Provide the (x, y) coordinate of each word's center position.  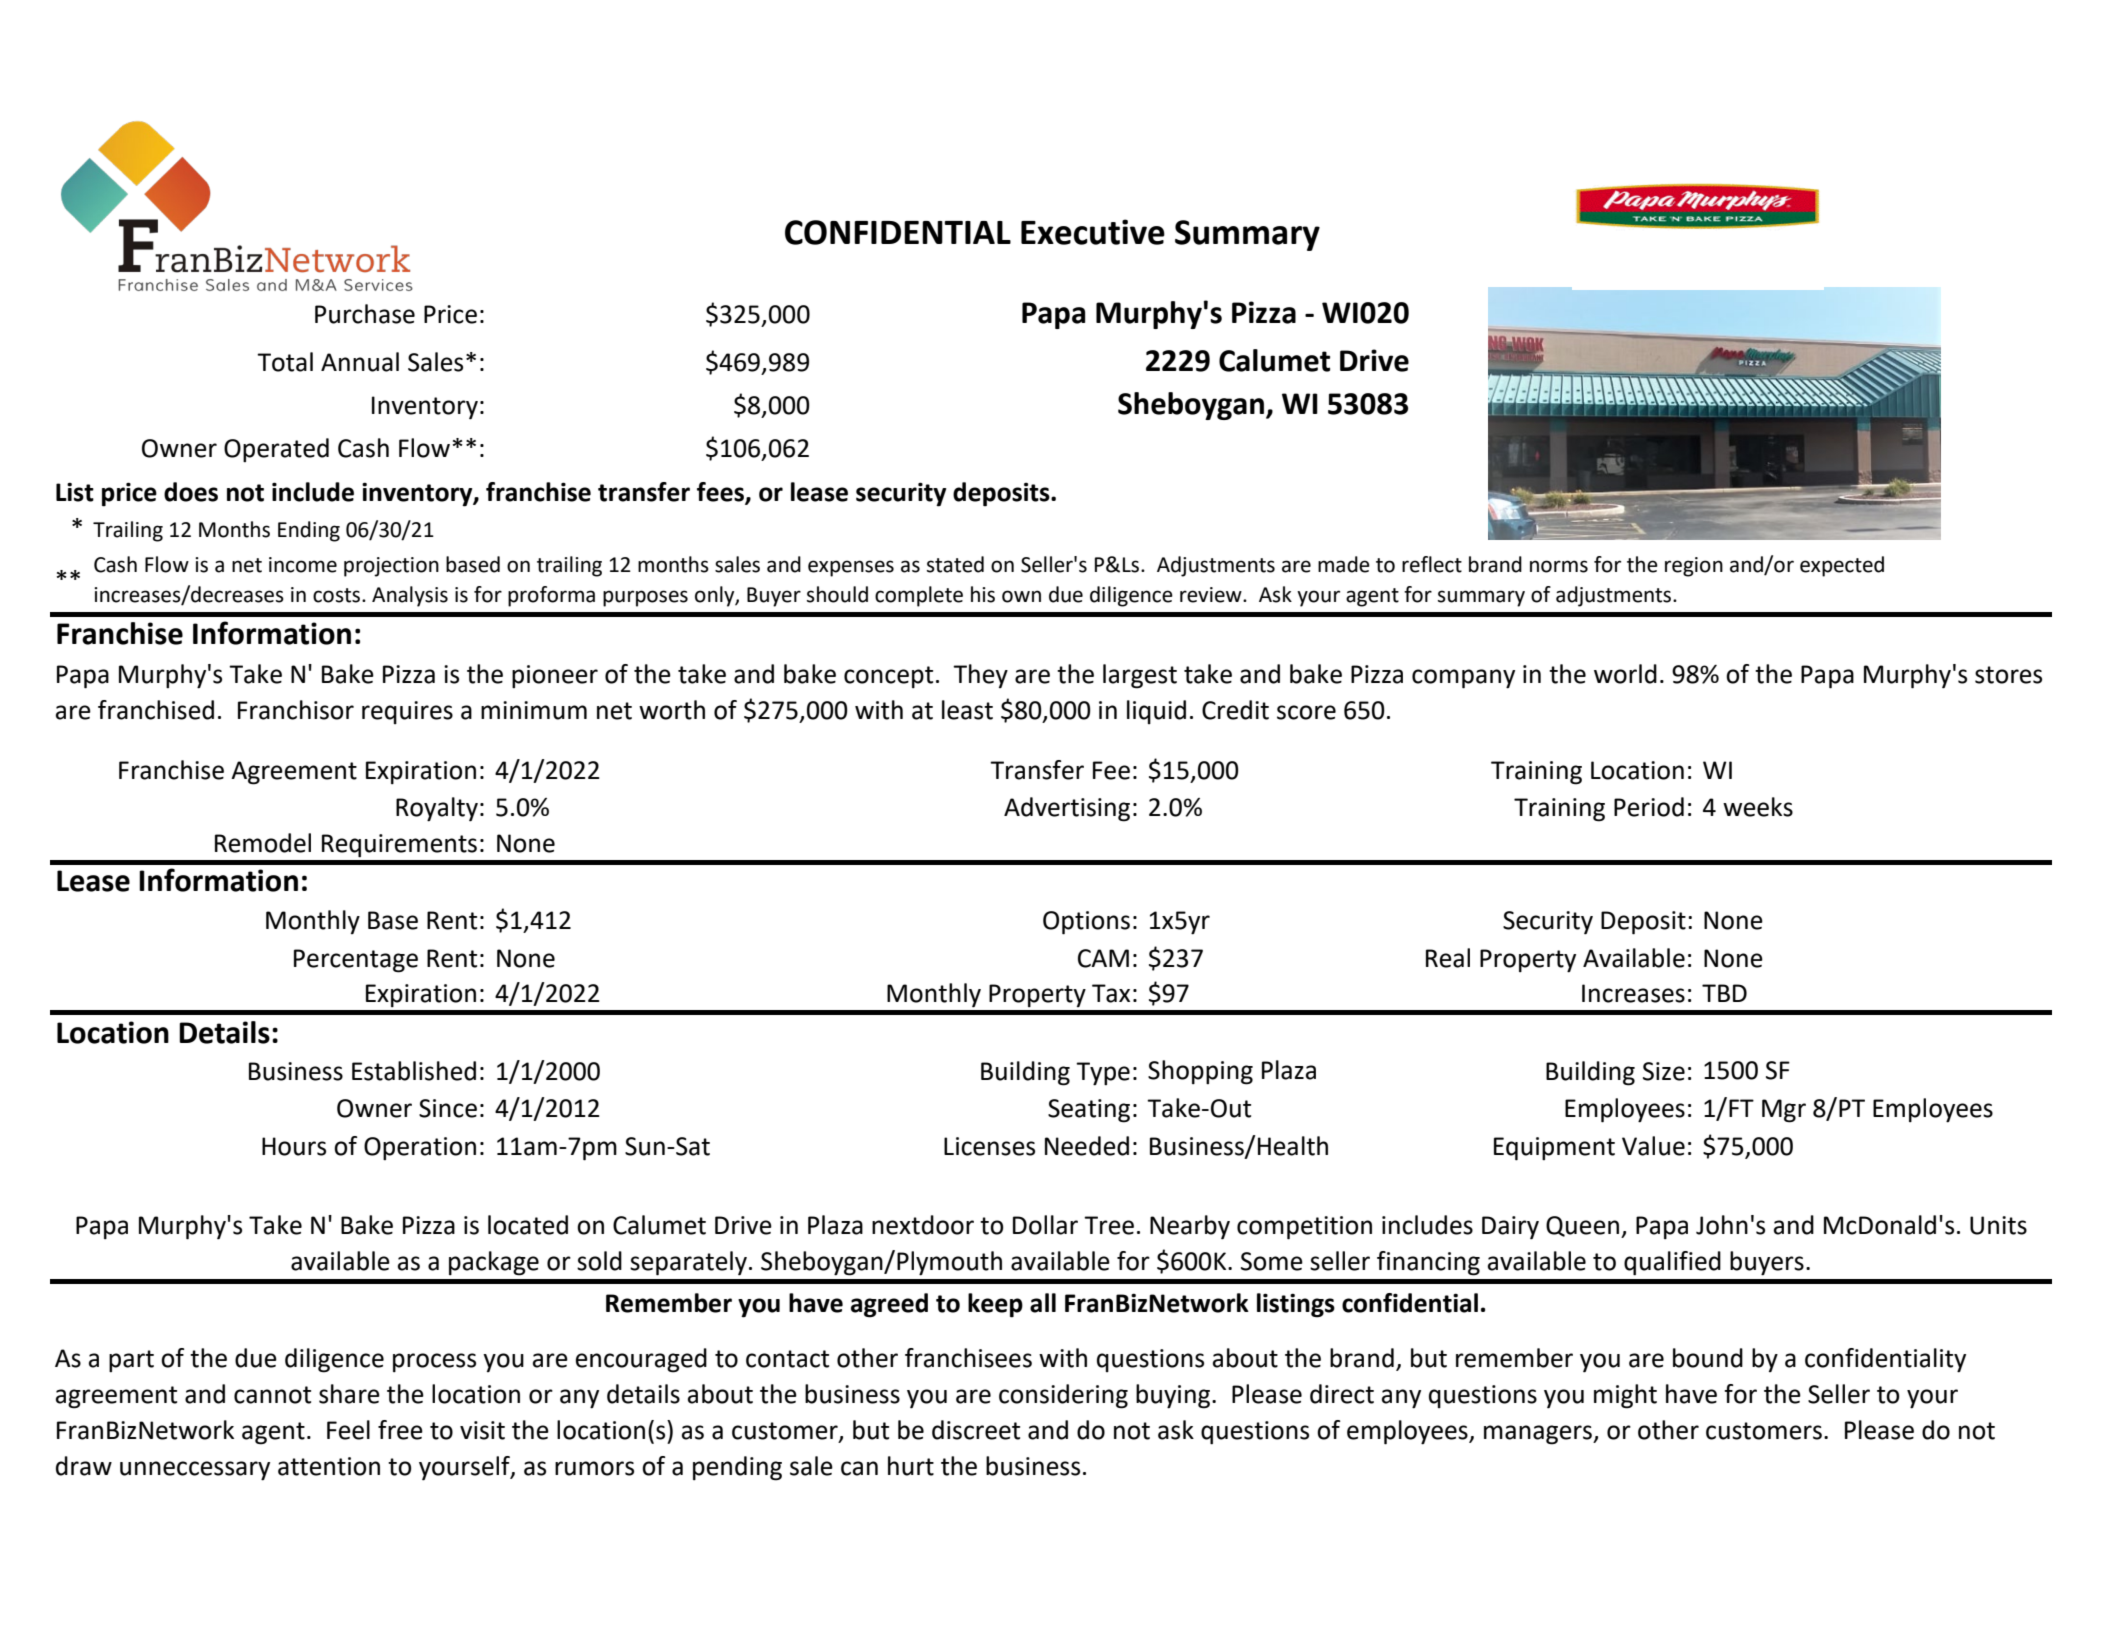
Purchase (365, 314)
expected (1842, 566)
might (1625, 1396)
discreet (976, 1430)
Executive (1093, 232)
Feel (348, 1430)
